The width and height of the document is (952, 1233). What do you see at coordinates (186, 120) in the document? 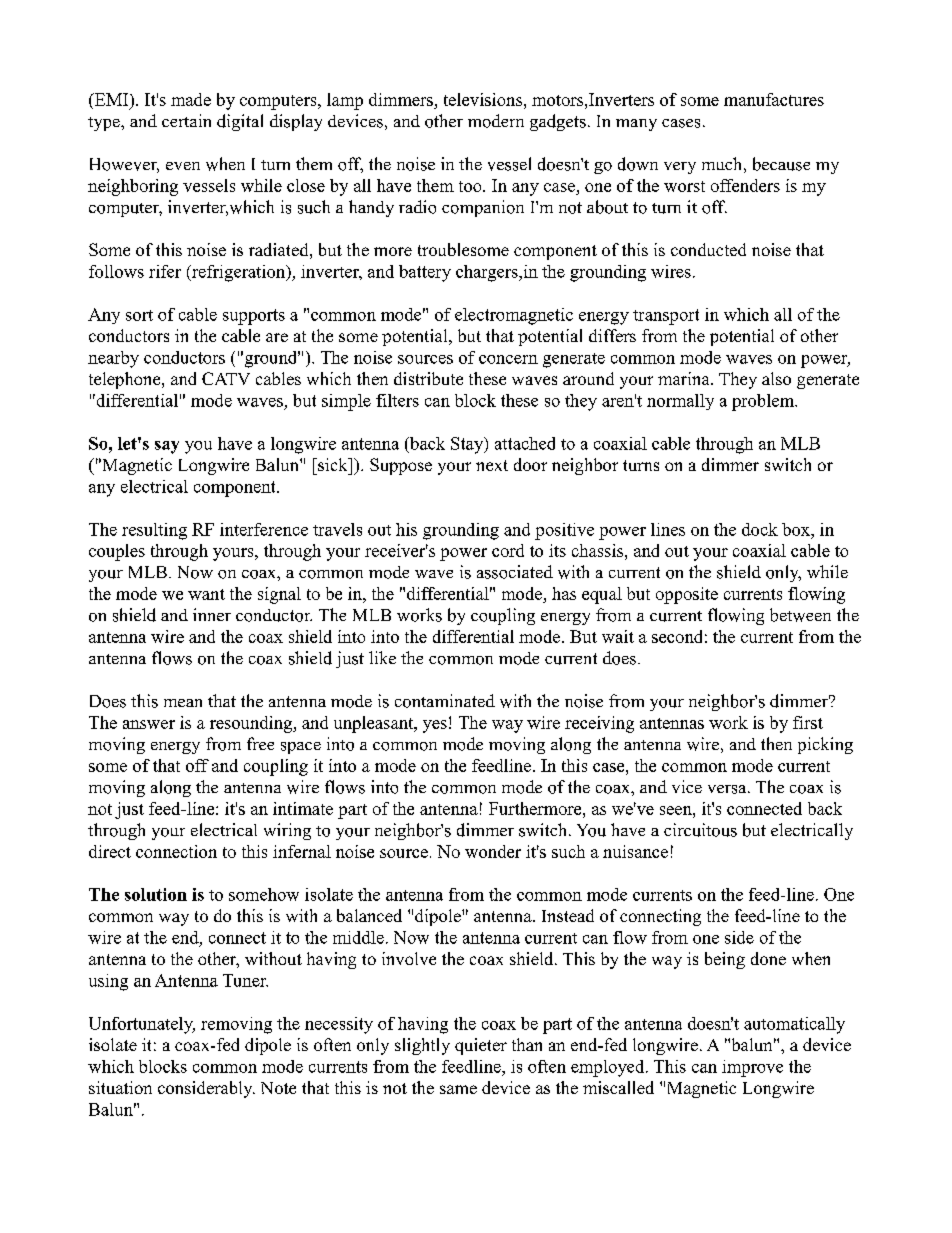
I see `certain` at bounding box center [186, 120].
